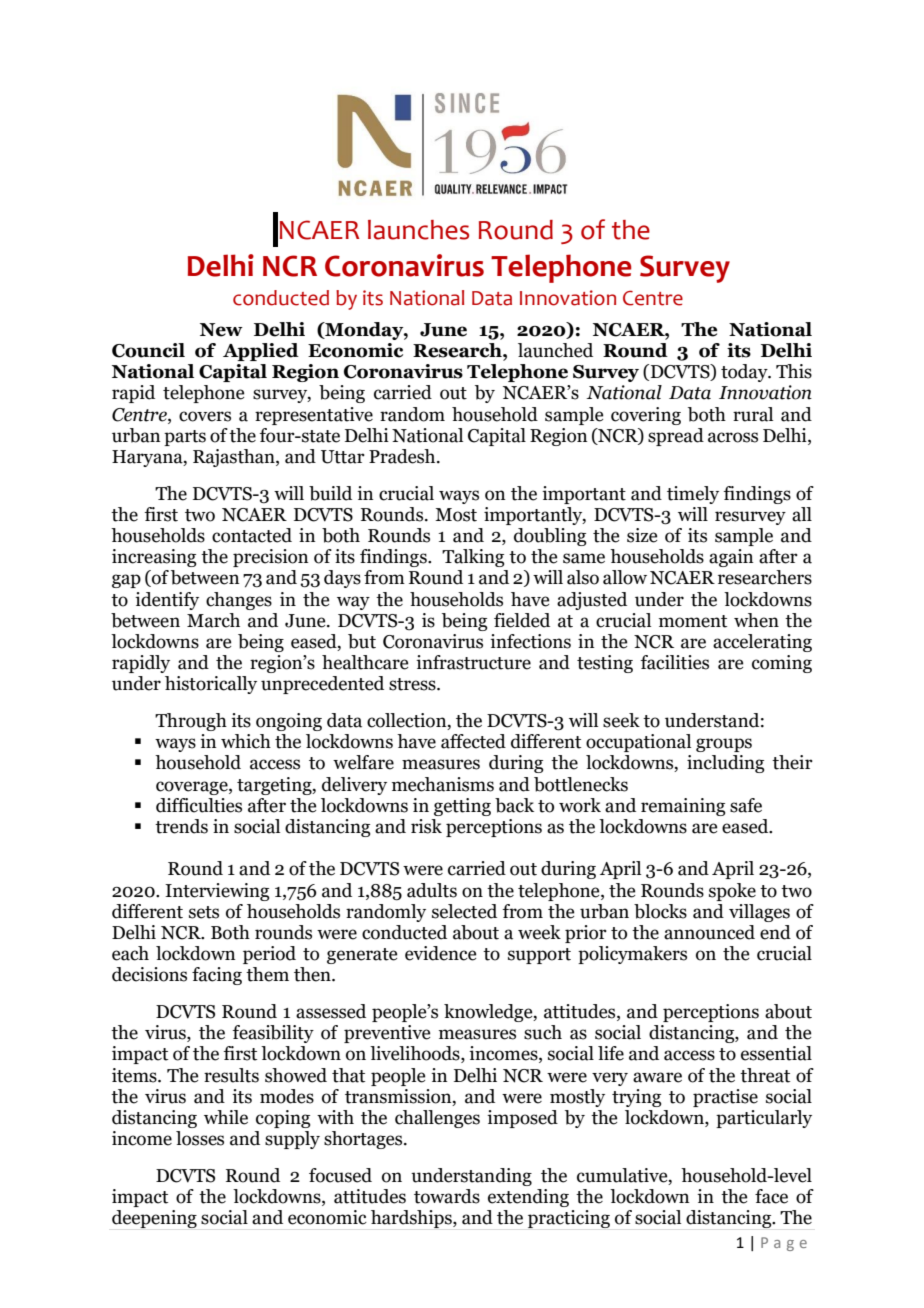 The image size is (924, 1308). What do you see at coordinates (447, 1196) in the screenshot?
I see `towards` at bounding box center [447, 1196].
